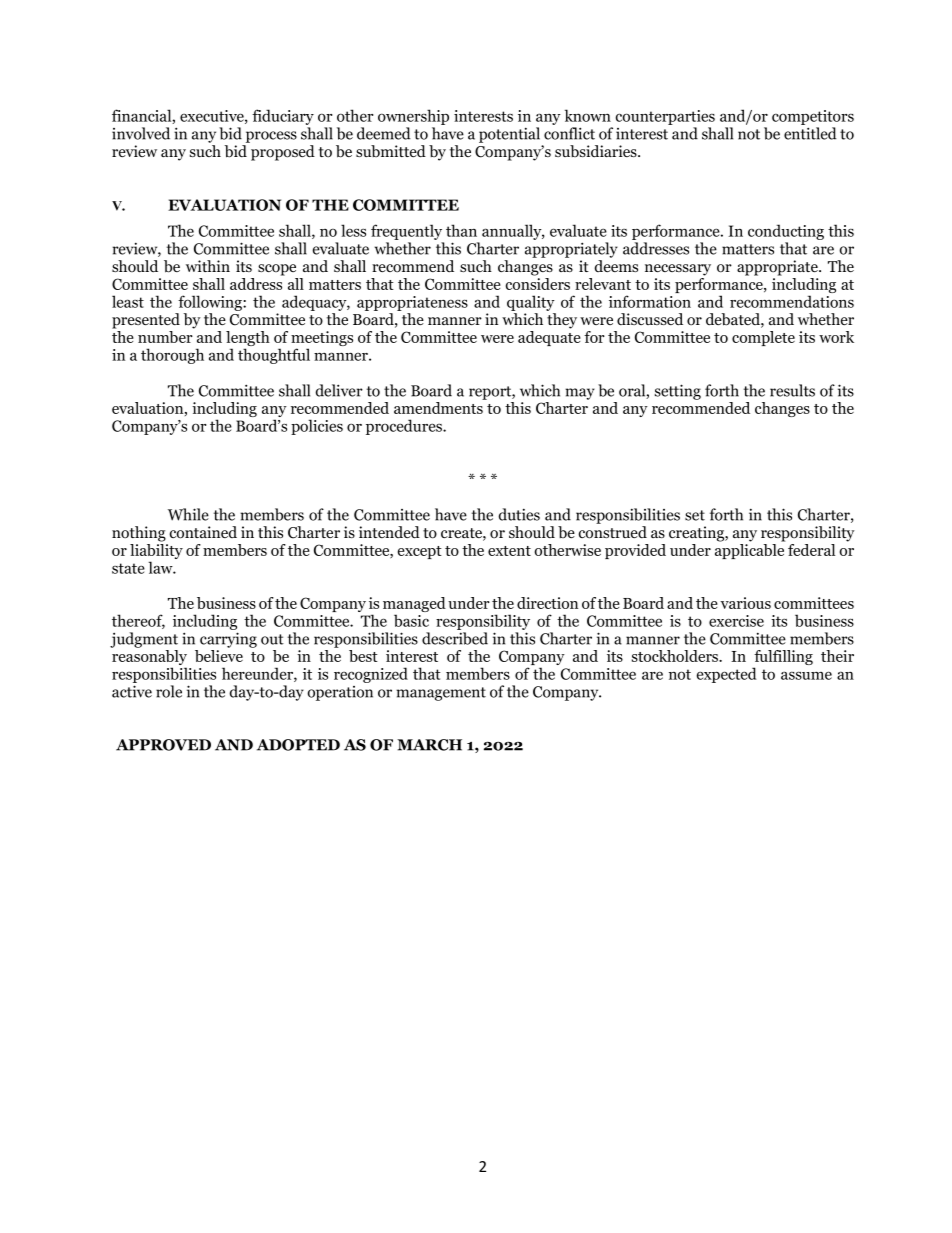 The image size is (952, 1233). Describe the element at coordinates (271, 137) in the screenshot. I see `process` at that location.
